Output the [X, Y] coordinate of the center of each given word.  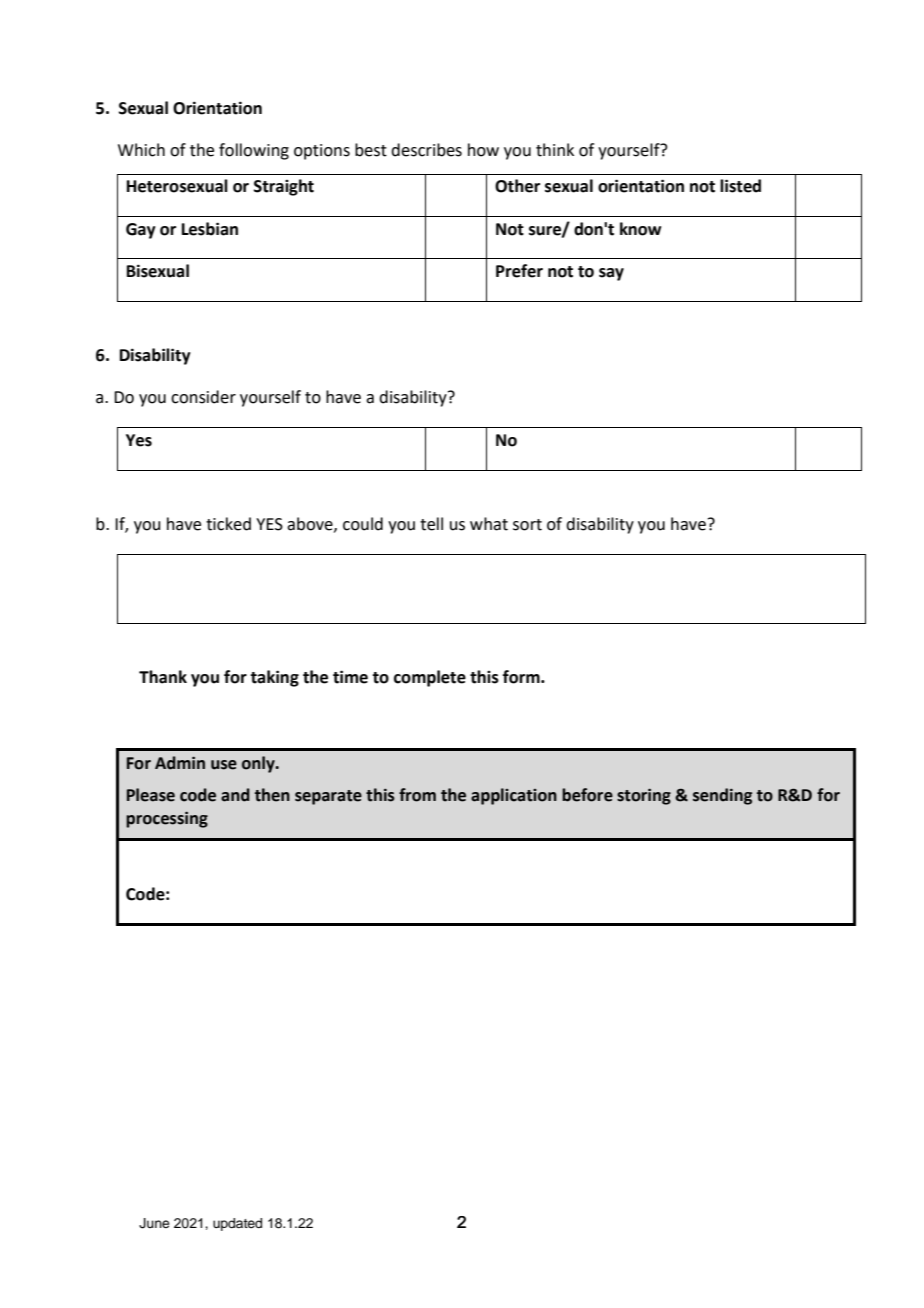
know [640, 229]
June [154, 1223]
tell [431, 524]
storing [644, 796]
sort [527, 525]
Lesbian [210, 229]
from [417, 795]
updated [237, 1224]
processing [167, 819]
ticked [228, 524]
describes [426, 150]
